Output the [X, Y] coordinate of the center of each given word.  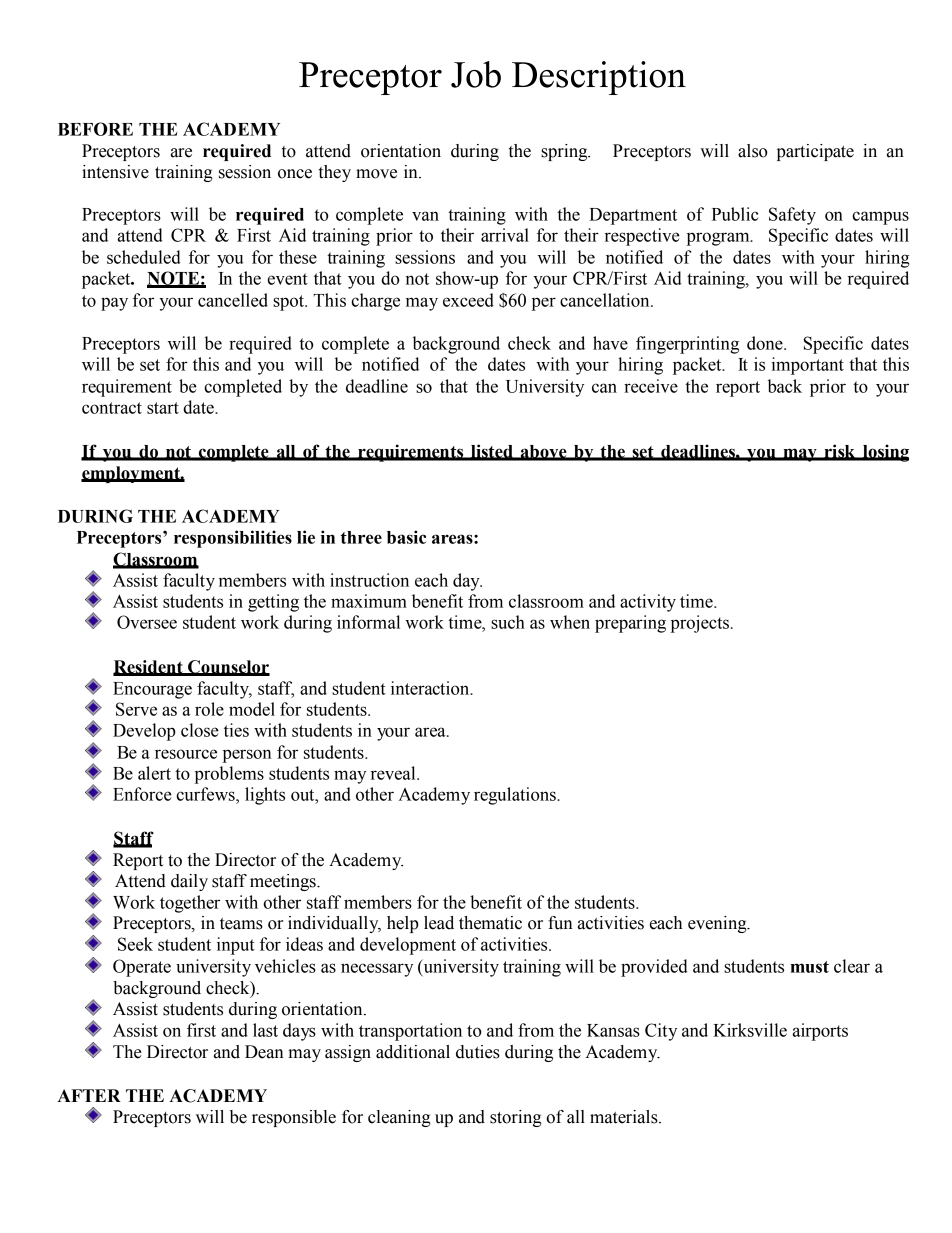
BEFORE [95, 129]
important [807, 366]
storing [516, 1118]
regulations [516, 796]
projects [700, 624]
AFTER [89, 1095]
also [753, 151]
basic [406, 537]
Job [476, 74]
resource [186, 754]
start [163, 408]
